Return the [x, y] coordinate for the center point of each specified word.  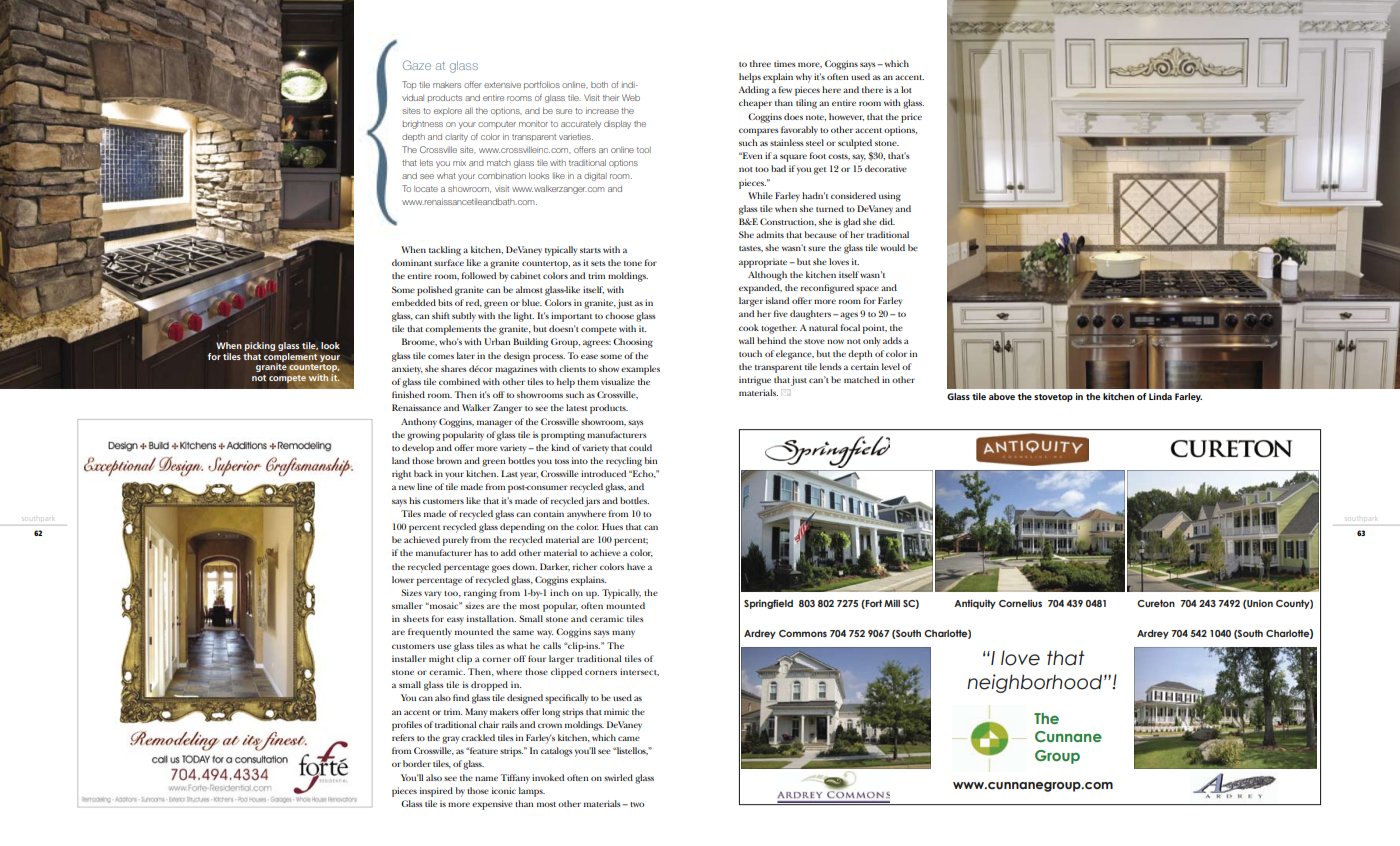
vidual [413, 97]
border [417, 763]
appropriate [764, 263]
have [636, 566]
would [892, 247]
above [1002, 396]
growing [423, 436]
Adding [753, 91]
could [640, 447]
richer [585, 566]
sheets [416, 618]
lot [906, 89]
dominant [412, 262]
